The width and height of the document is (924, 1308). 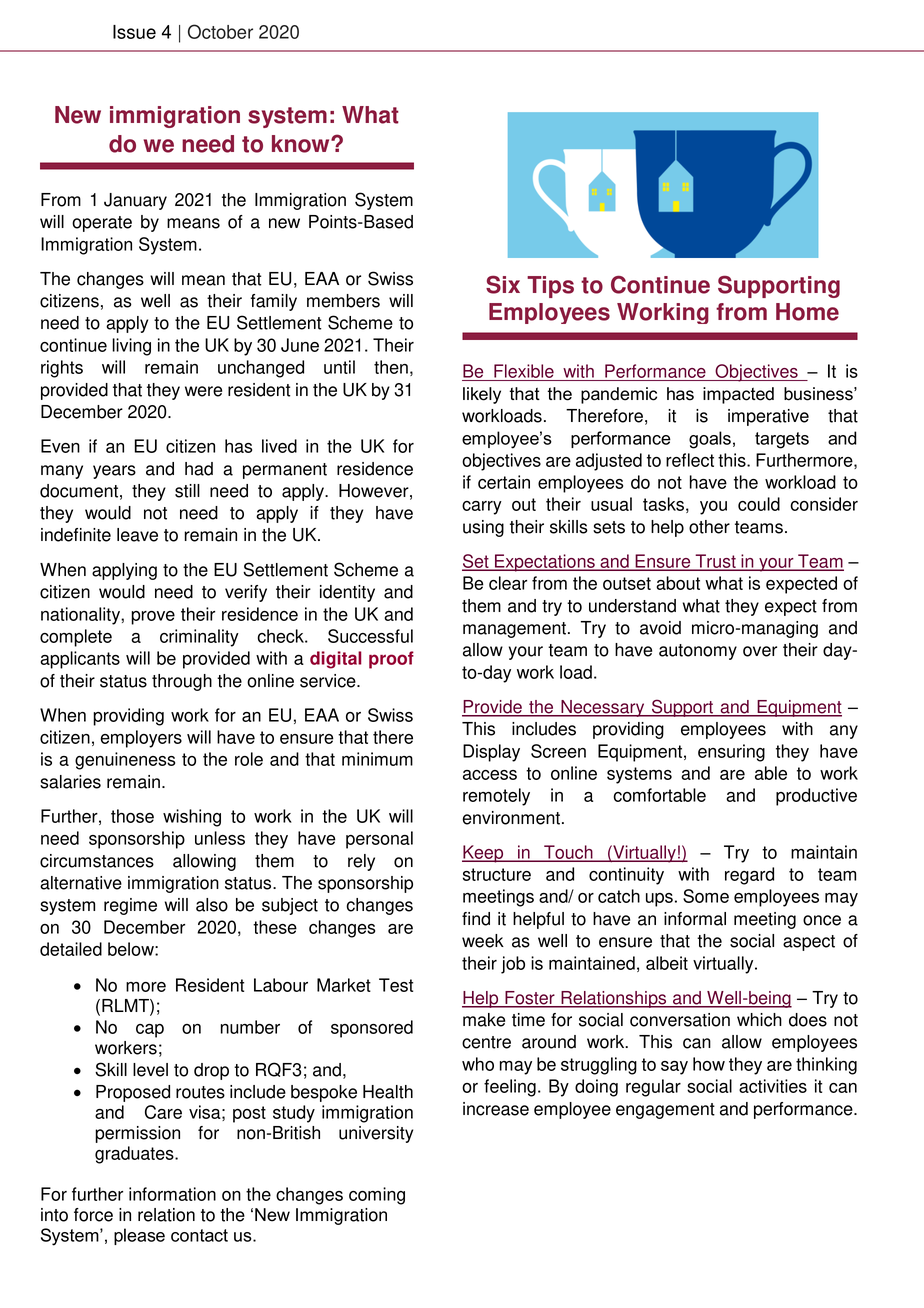 I want to click on over, so click(x=760, y=651).
